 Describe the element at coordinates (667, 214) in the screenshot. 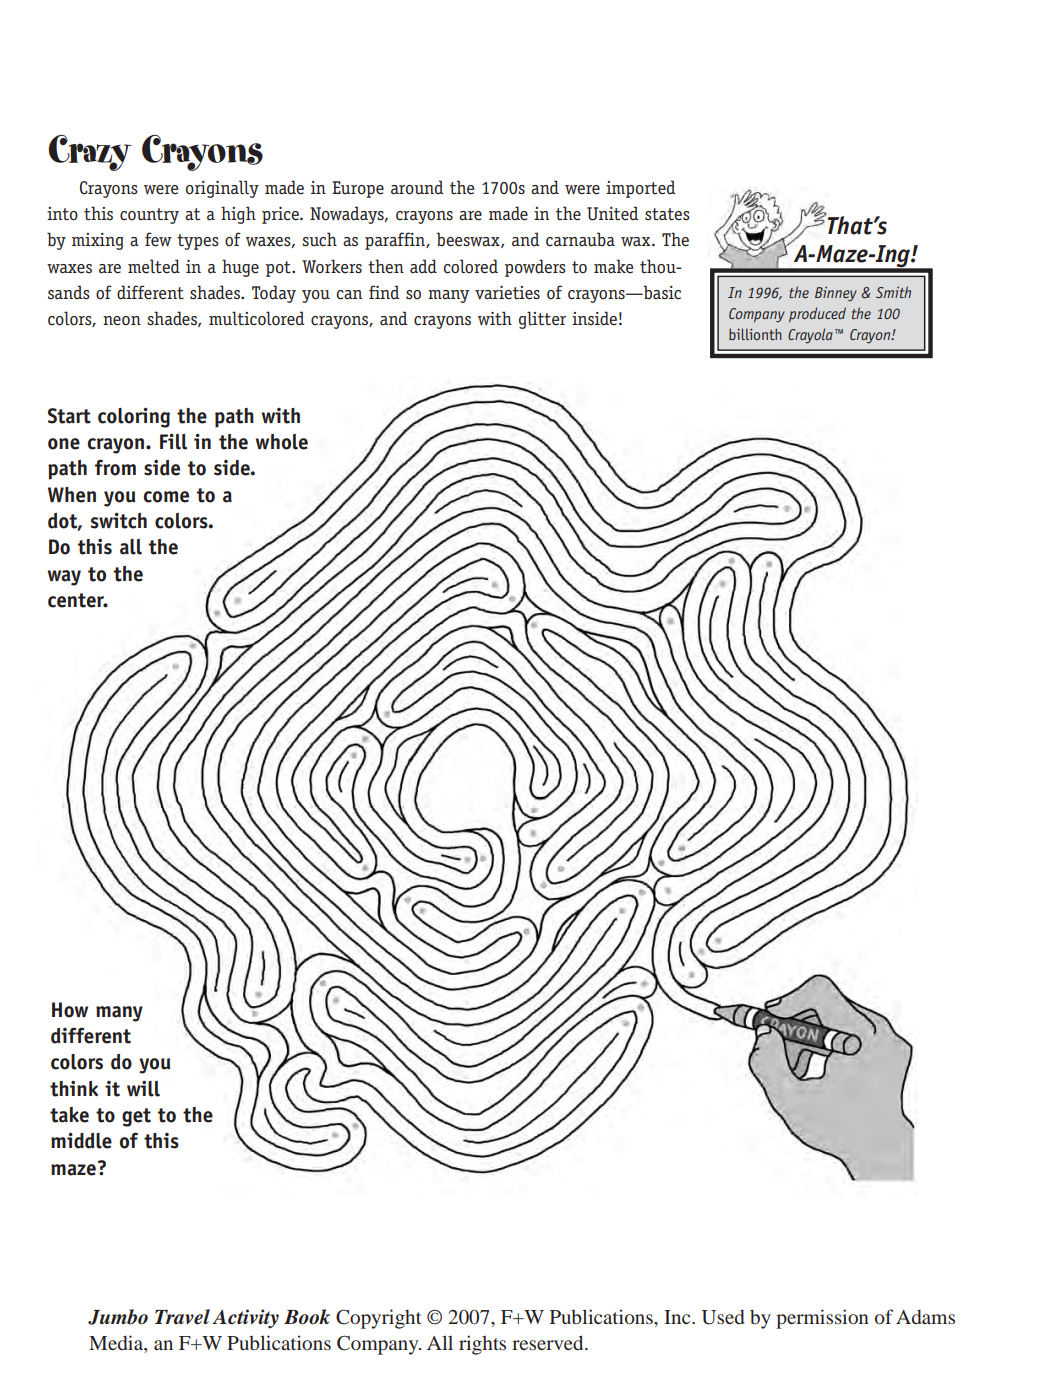

I see `states` at that location.
